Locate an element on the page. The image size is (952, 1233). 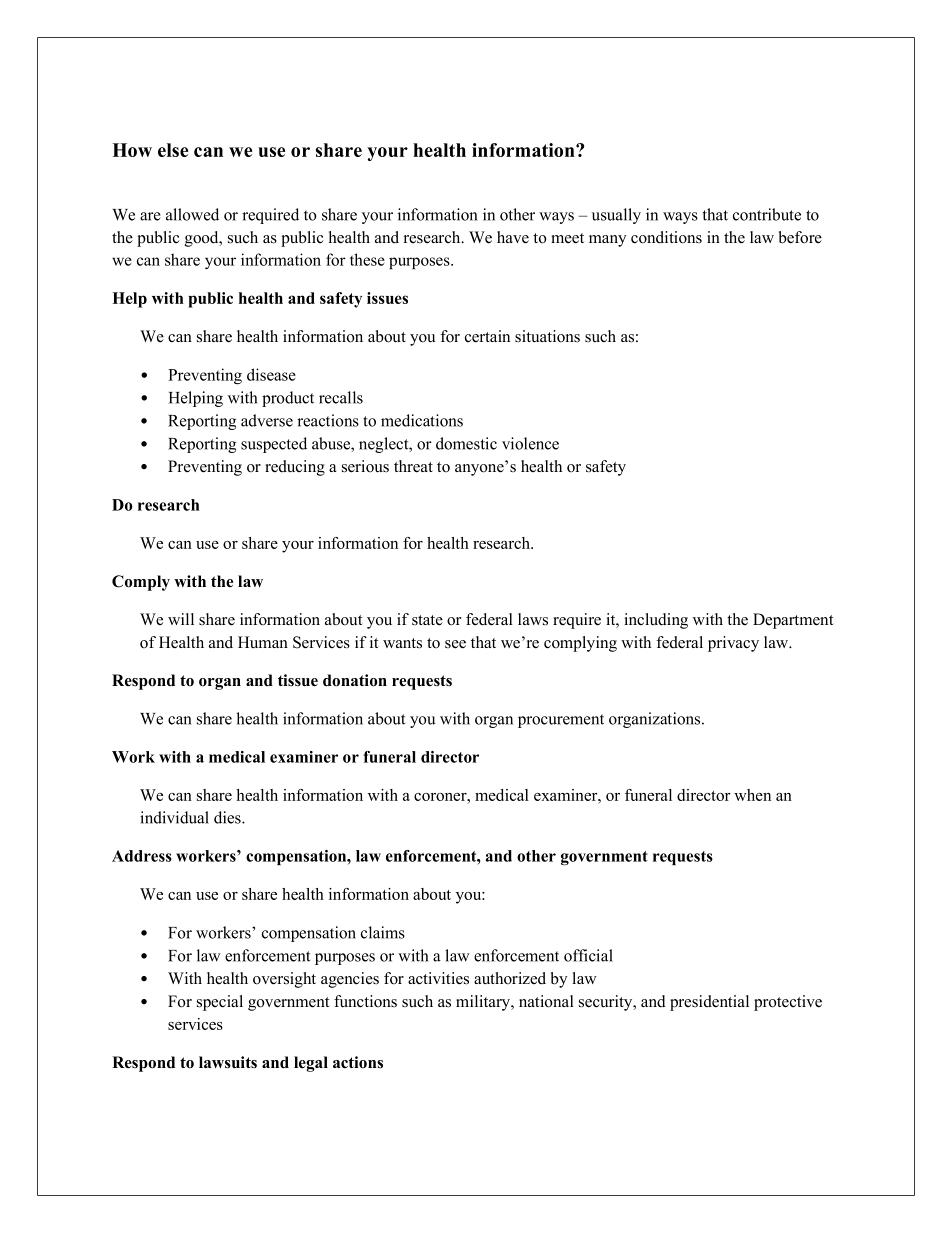
procurement is located at coordinates (561, 721).
